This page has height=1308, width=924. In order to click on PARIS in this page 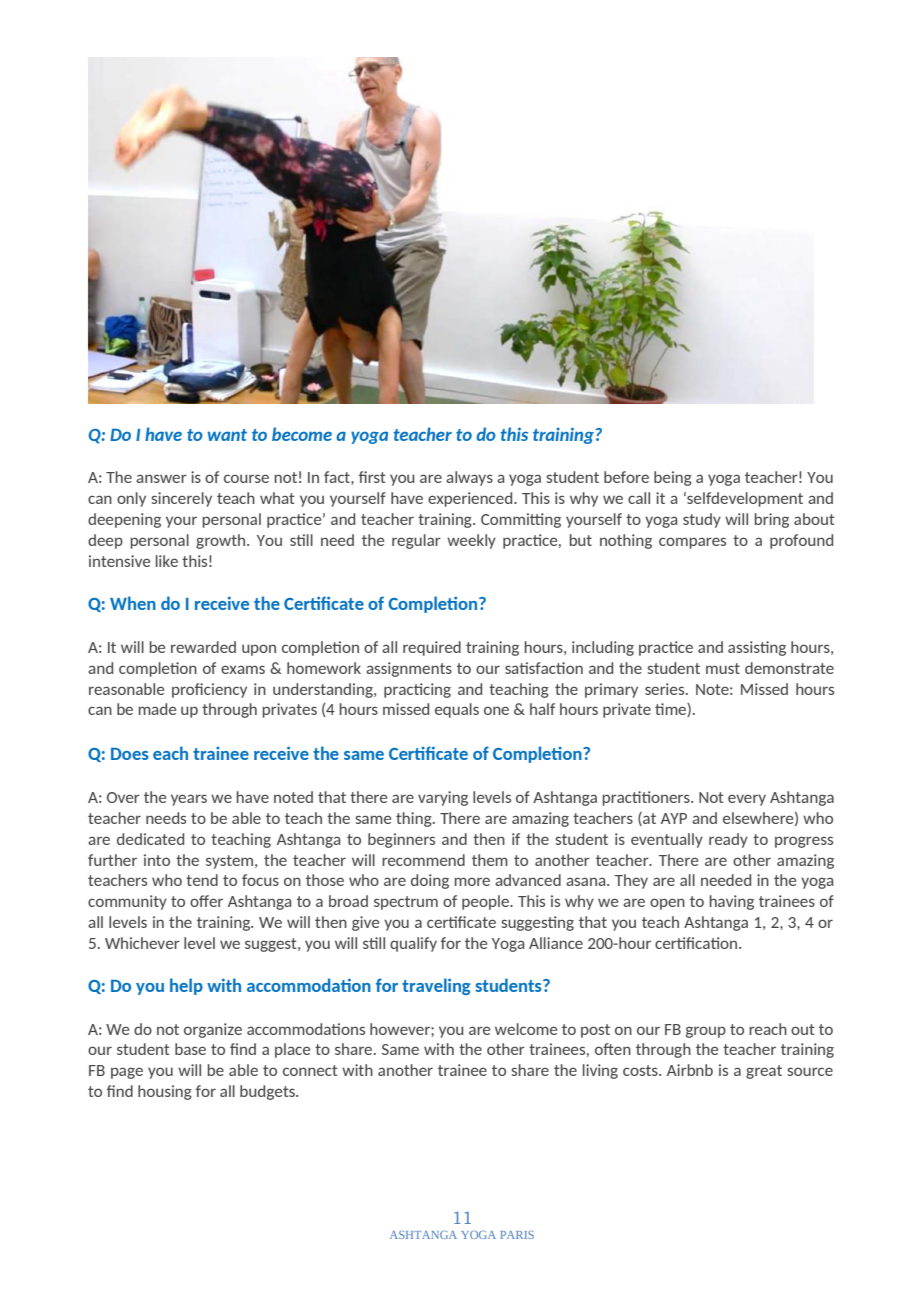, I will do `click(517, 1235)`.
